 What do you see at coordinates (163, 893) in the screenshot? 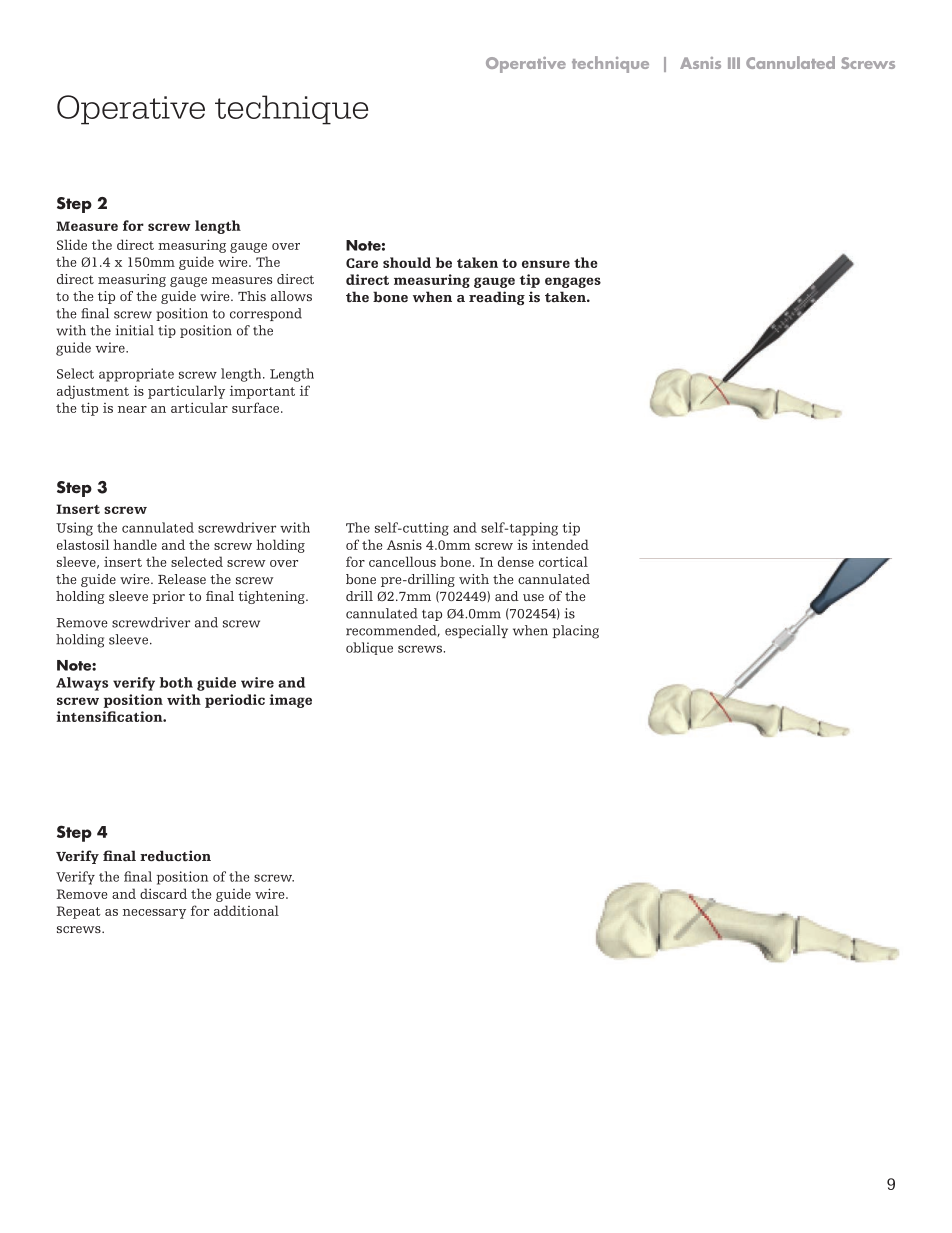
I see `discard` at bounding box center [163, 893].
